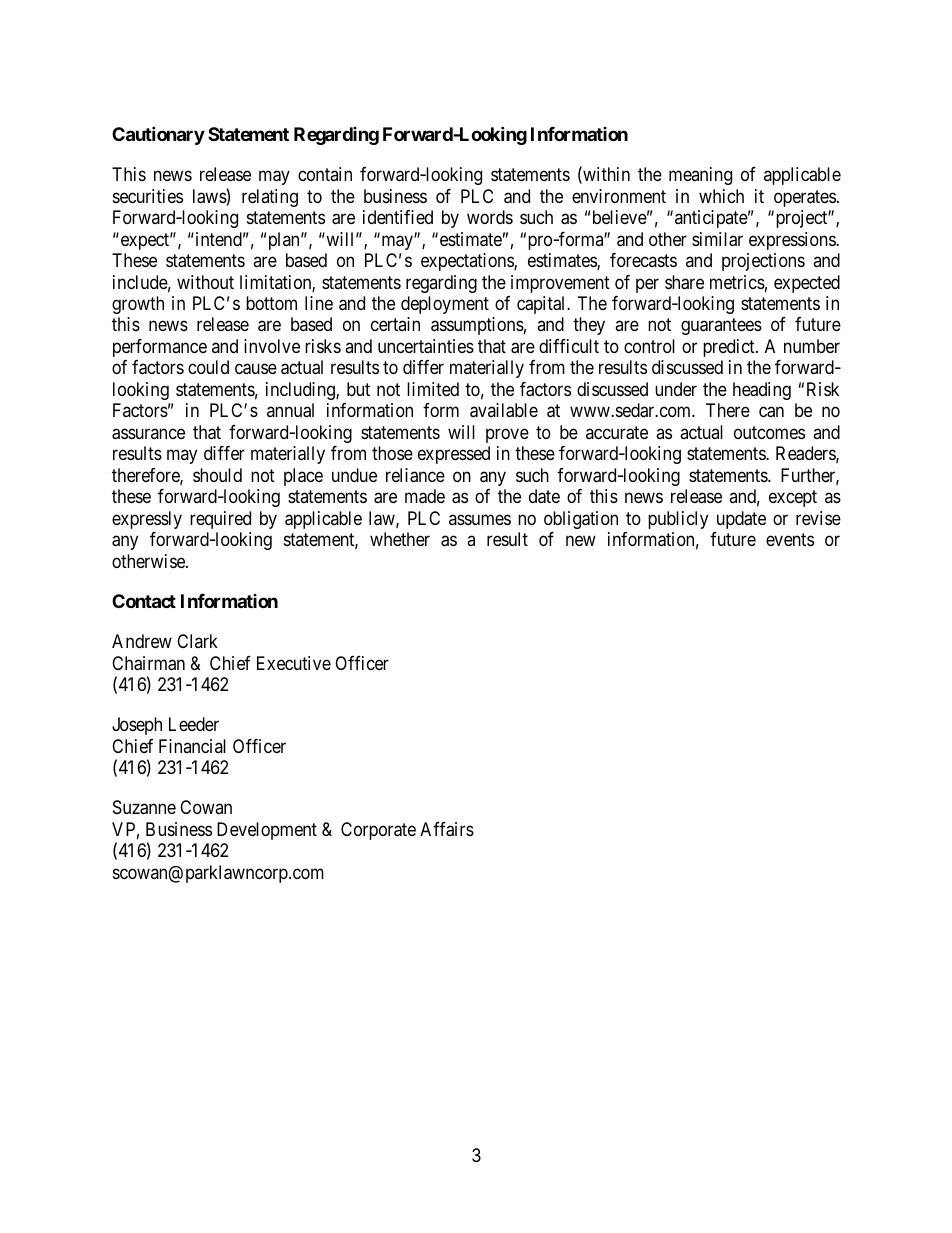  What do you see at coordinates (700, 176) in the document?
I see `meaning` at bounding box center [700, 176].
